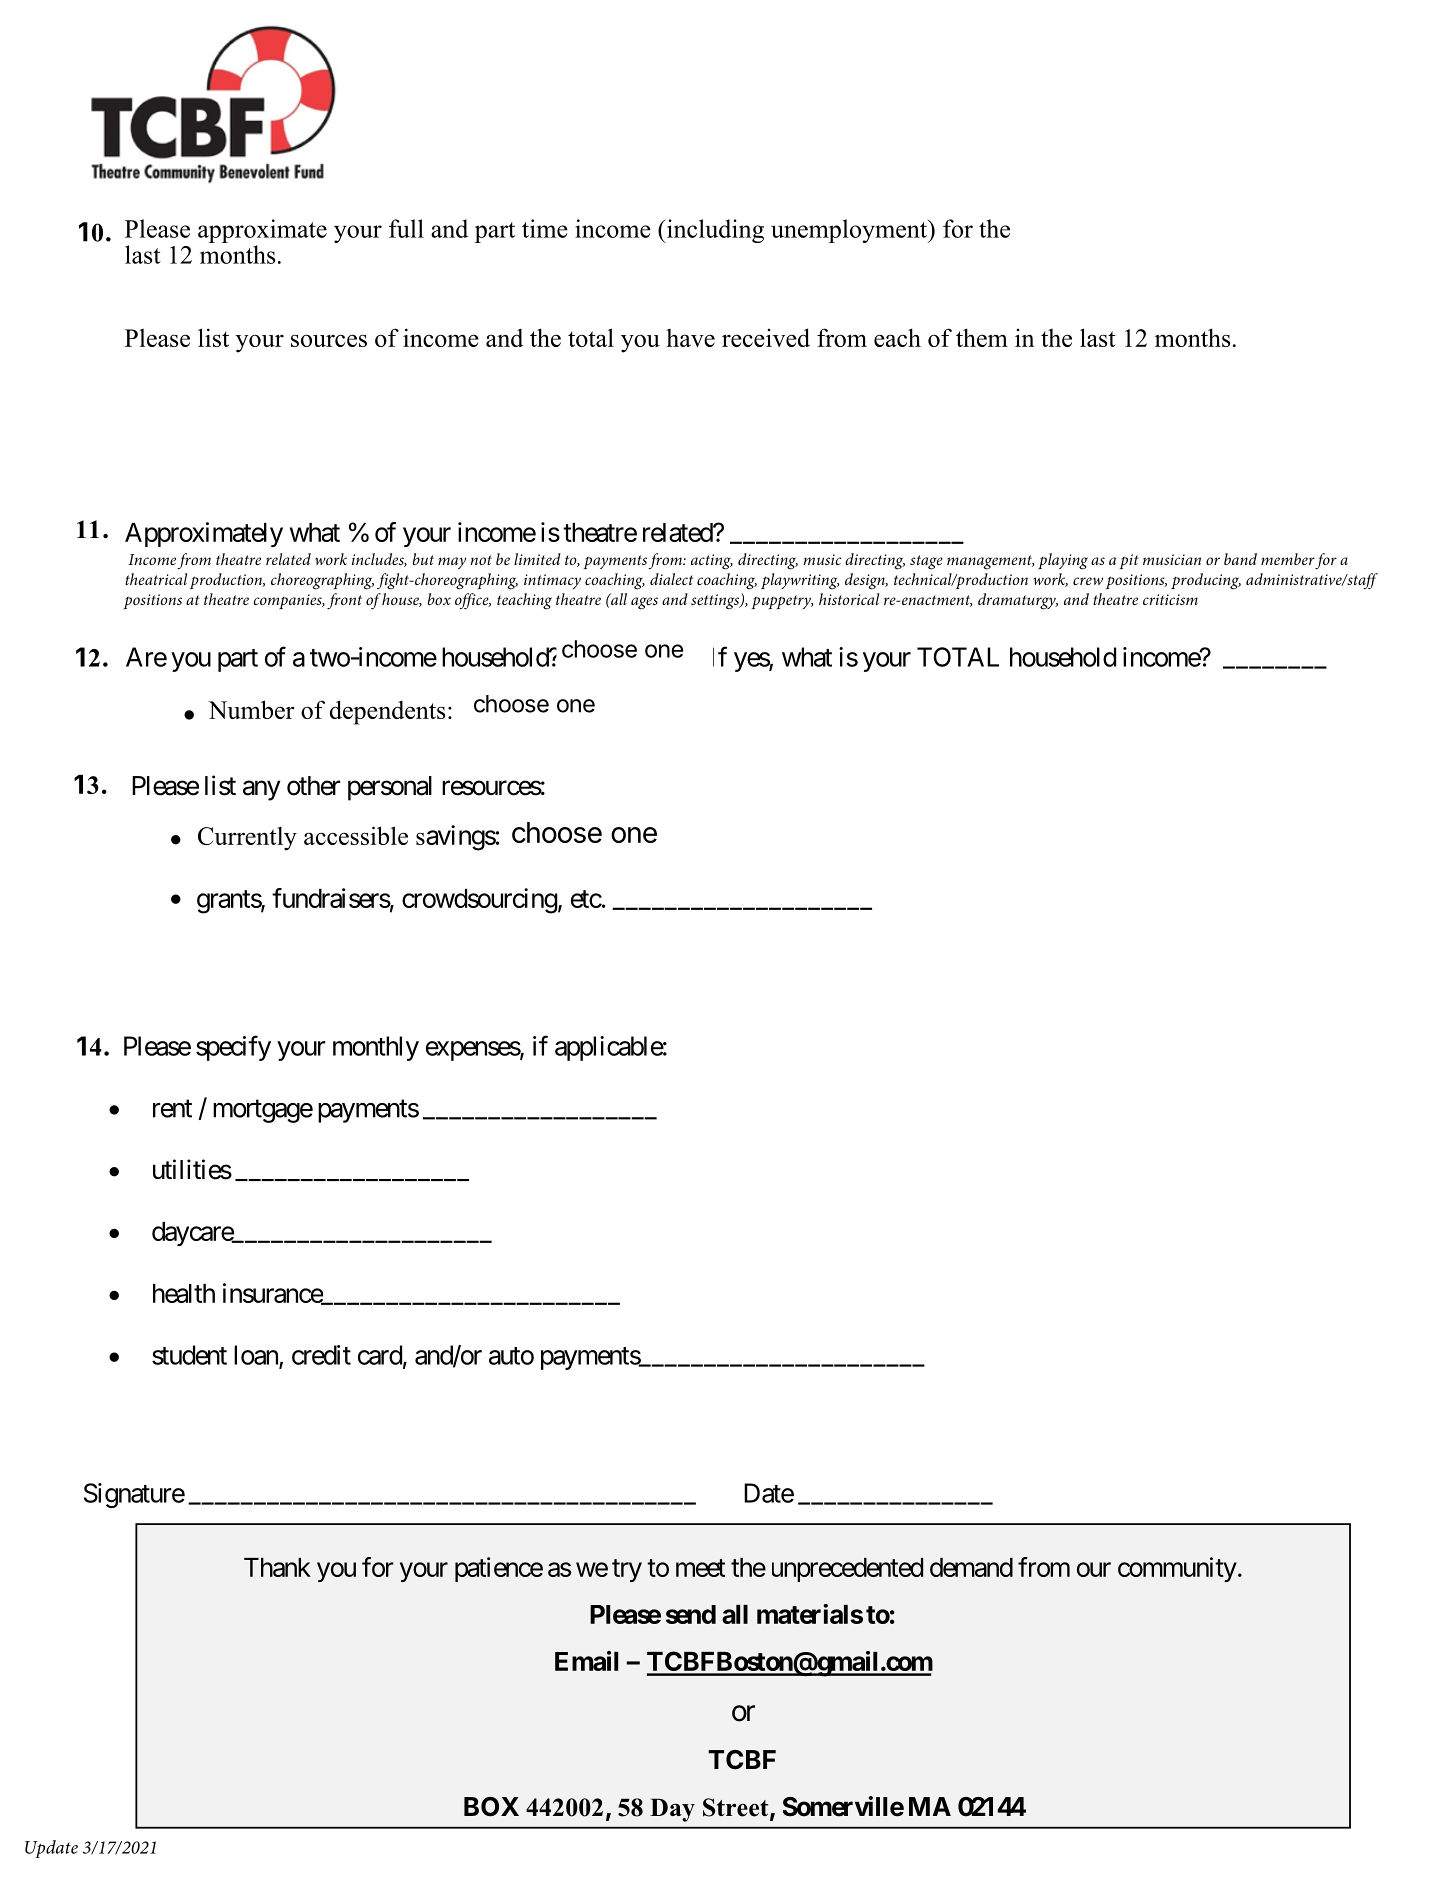  What do you see at coordinates (1170, 599) in the screenshot?
I see `criticism` at bounding box center [1170, 599].
